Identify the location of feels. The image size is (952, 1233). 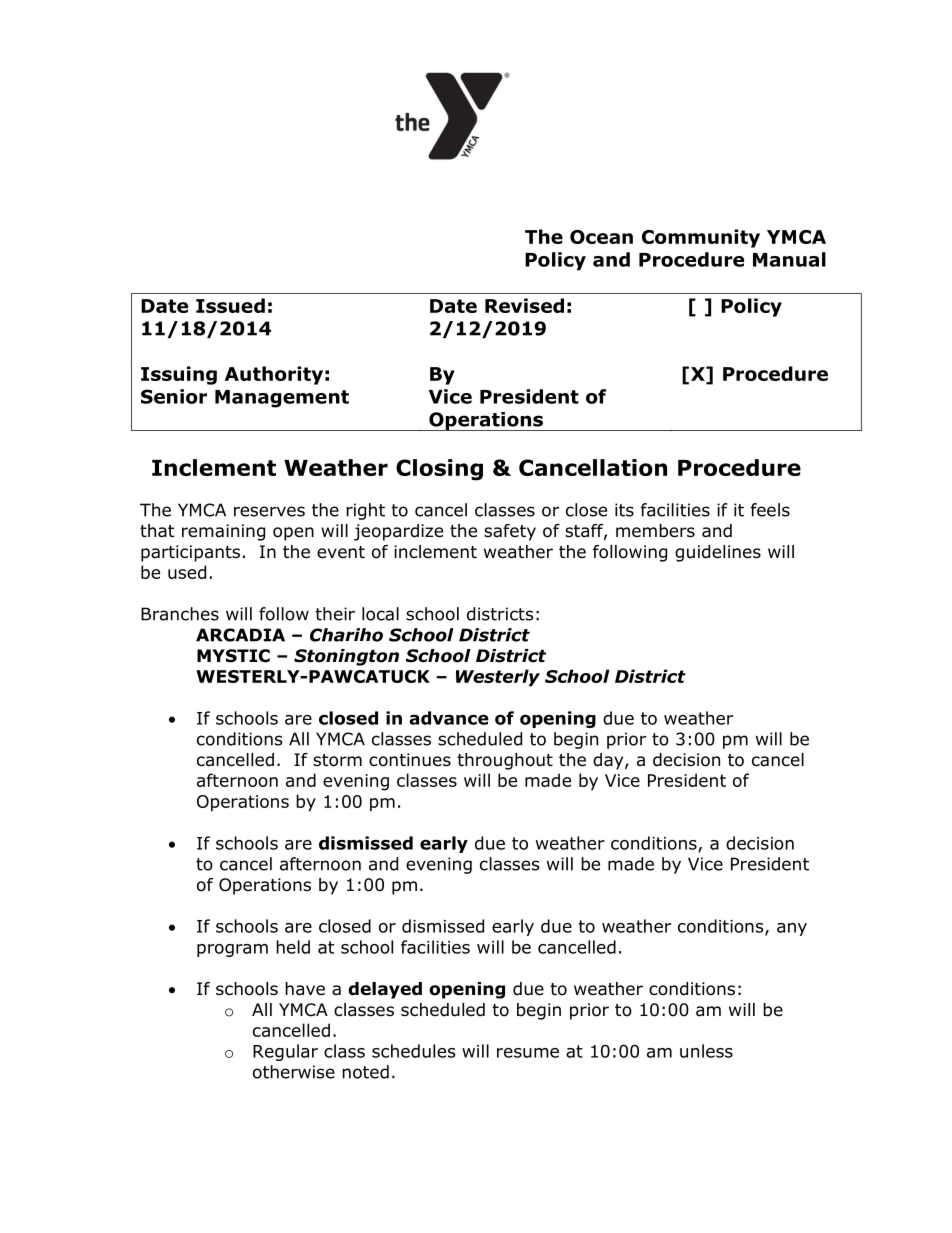
(770, 510).
